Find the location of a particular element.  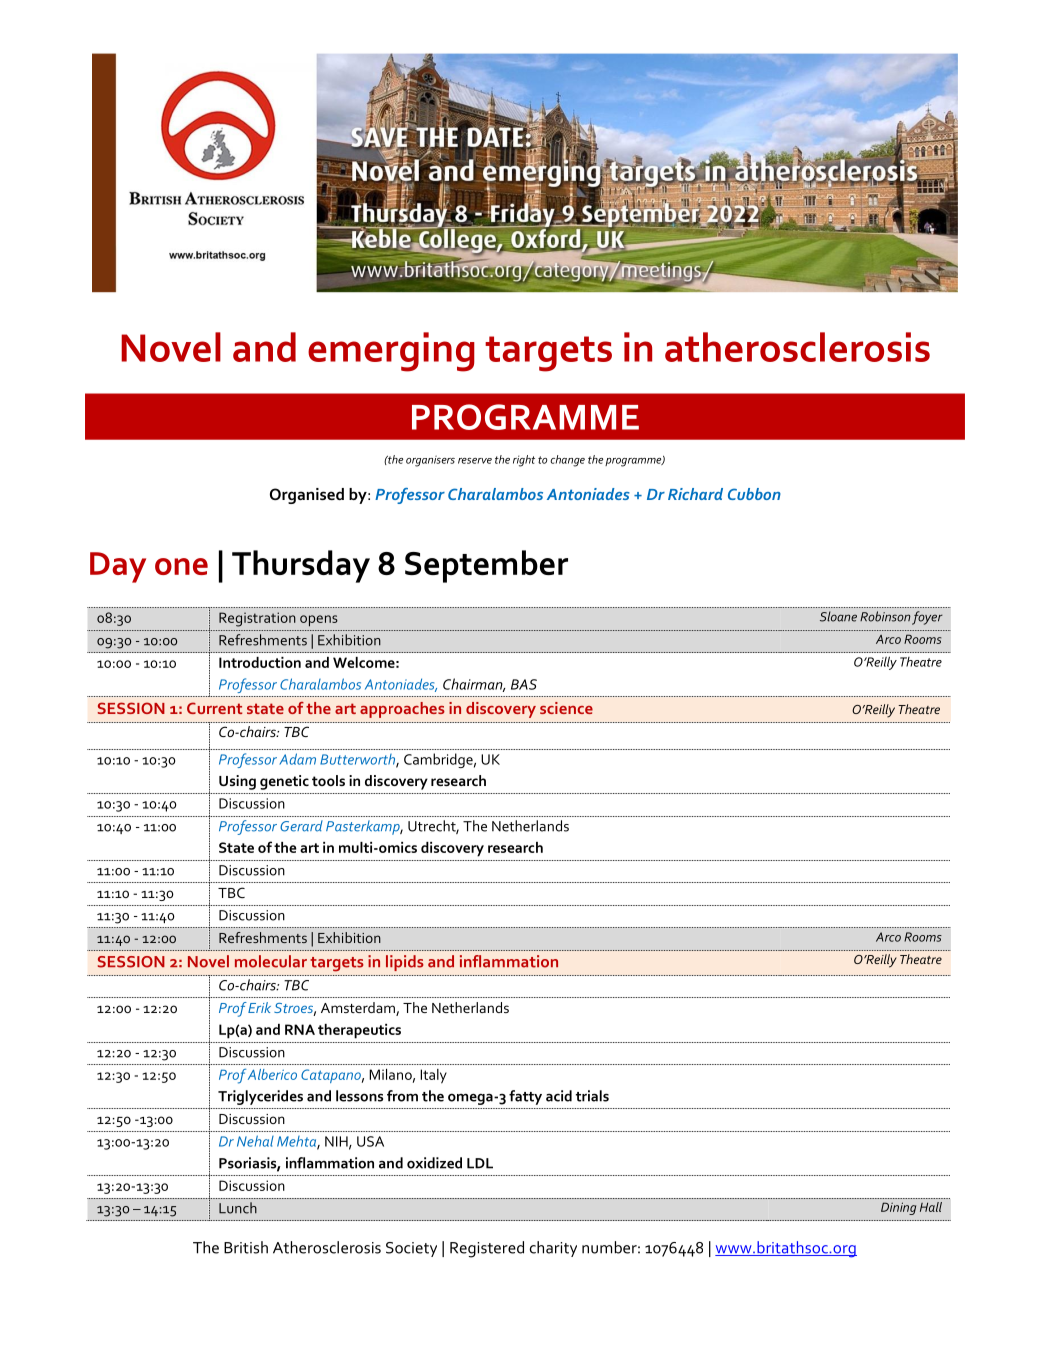

Sloane is located at coordinates (838, 616).
